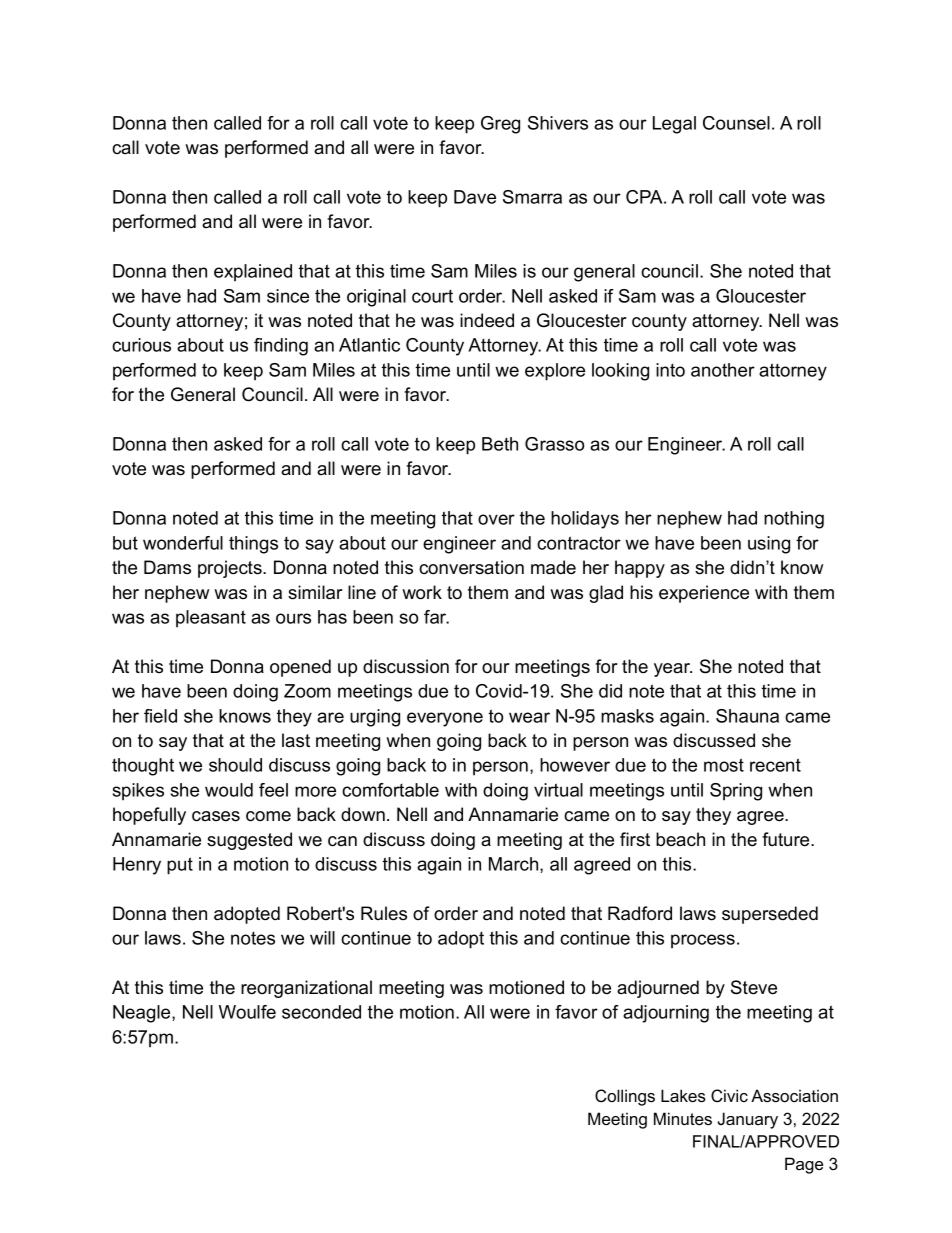 The image size is (952, 1233). What do you see at coordinates (253, 272) in the screenshot?
I see `explained` at bounding box center [253, 272].
